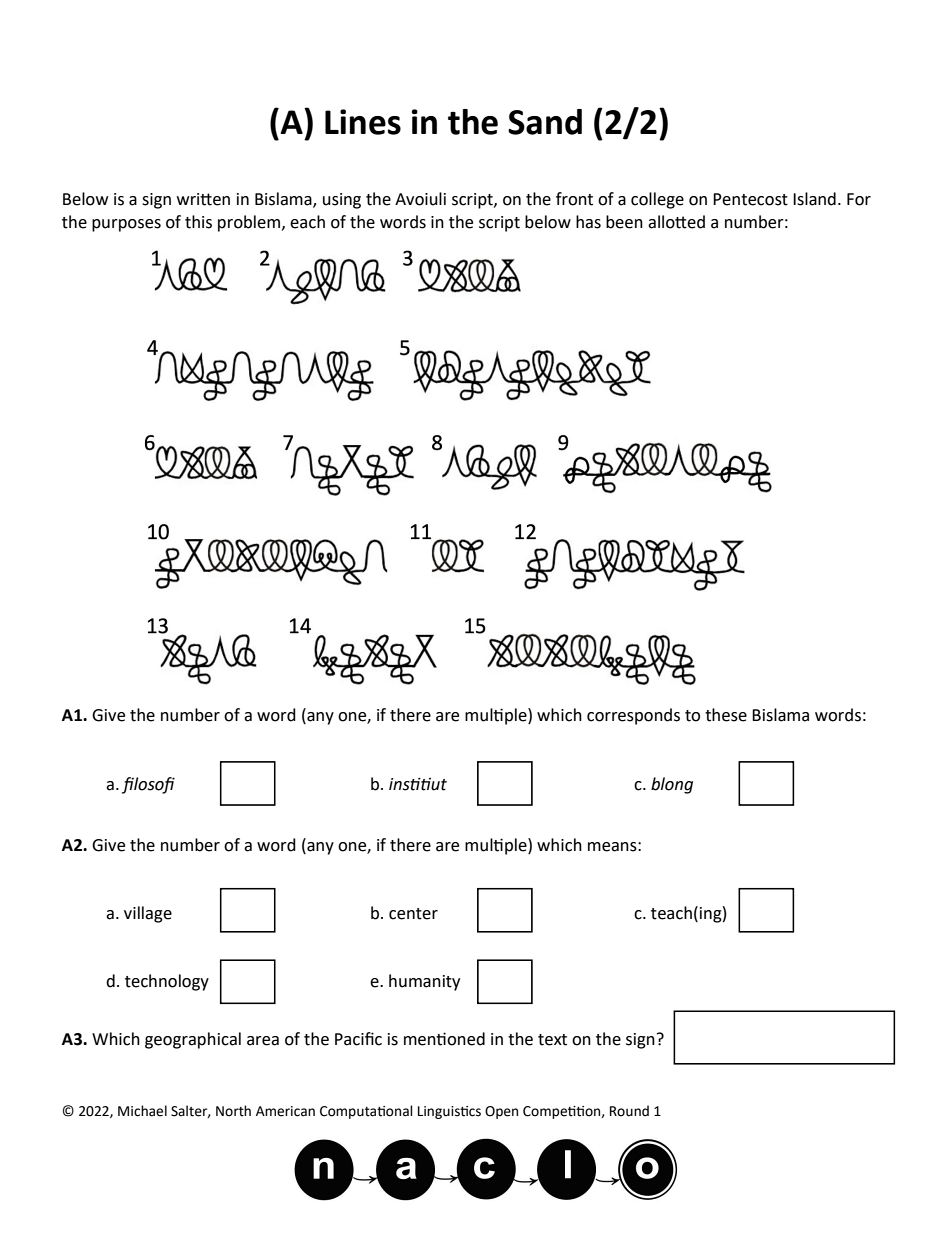 This screenshot has width=952, height=1233. Describe the element at coordinates (633, 716) in the screenshot. I see `corresponds` at that location.
